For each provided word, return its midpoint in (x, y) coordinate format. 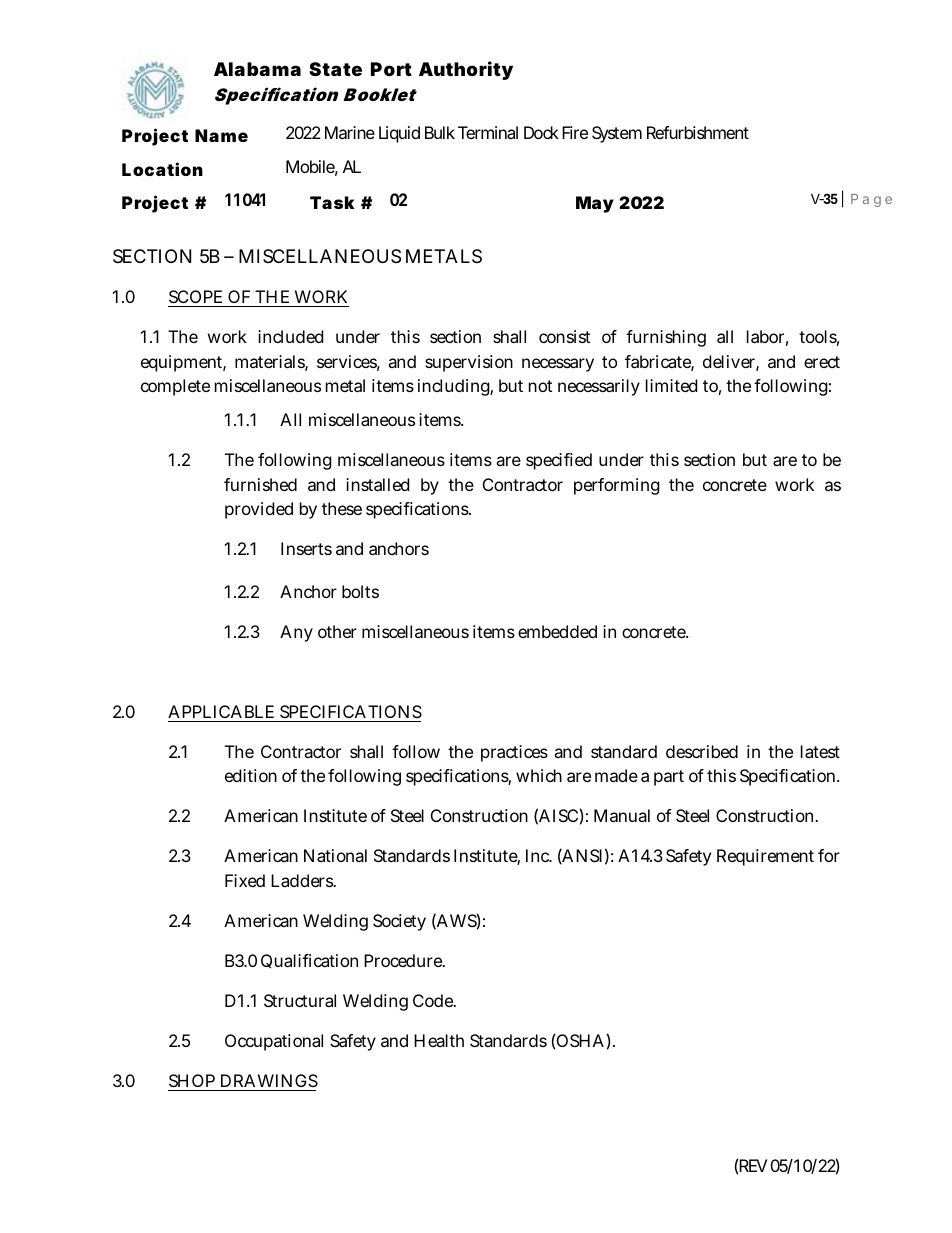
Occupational (274, 1042)
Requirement (765, 857)
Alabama (257, 69)
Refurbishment (698, 132)
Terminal (488, 132)
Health (439, 1040)
